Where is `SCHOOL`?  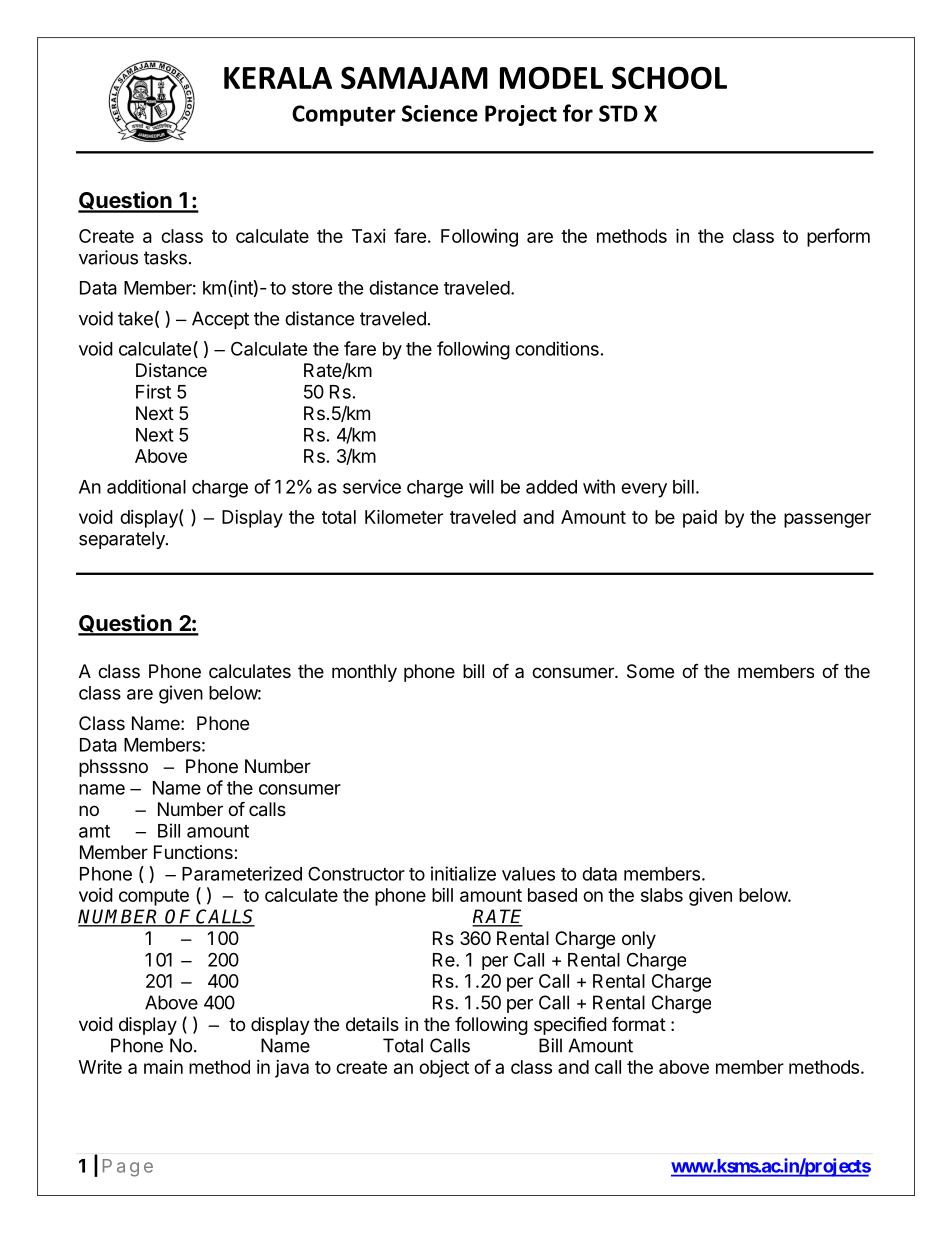
SCHOOL is located at coordinates (669, 77).
